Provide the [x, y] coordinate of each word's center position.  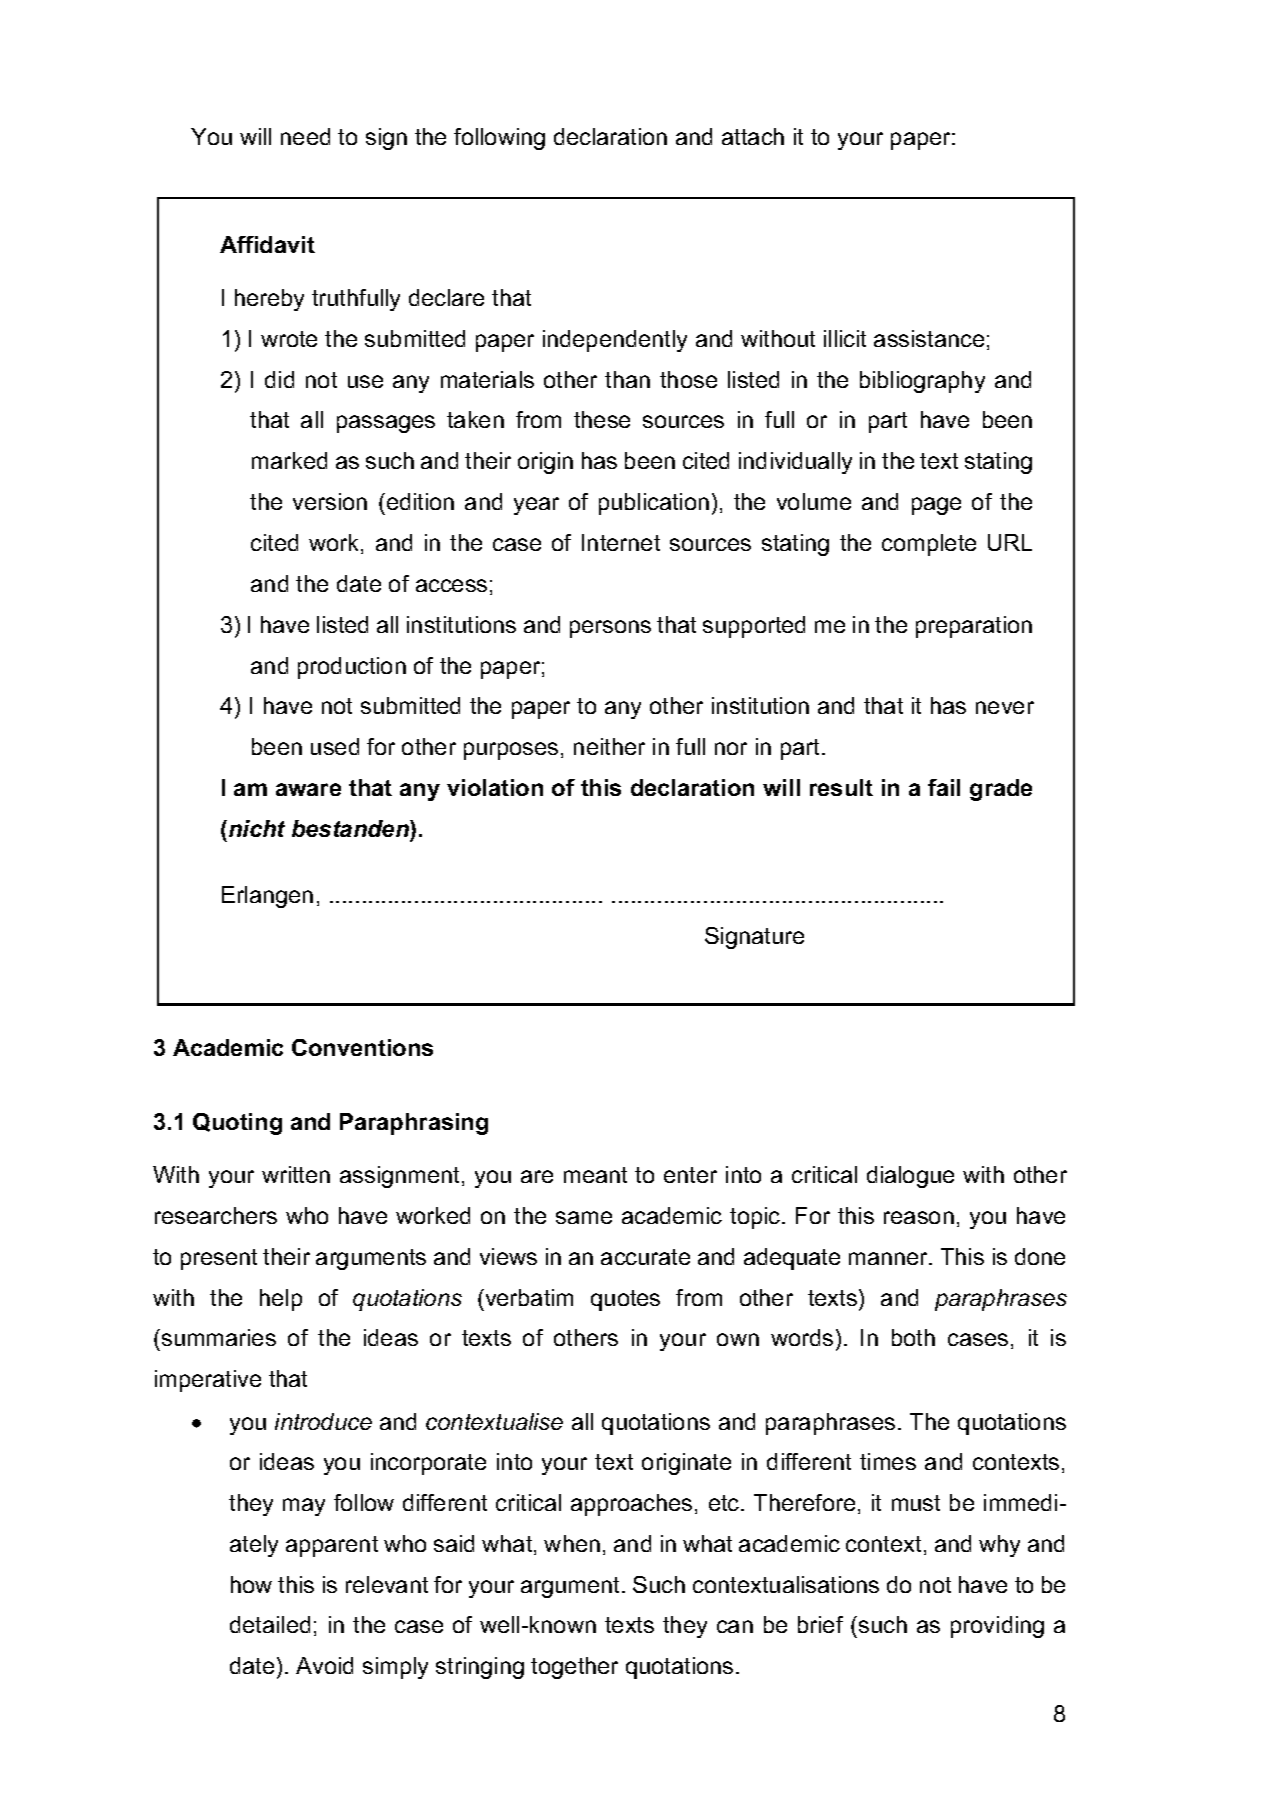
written [296, 1174]
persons [610, 629]
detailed [270, 1624]
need [305, 136]
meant [595, 1175]
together [574, 1668]
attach [753, 136]
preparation [974, 627]
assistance [929, 338]
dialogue [910, 1177]
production [352, 668]
